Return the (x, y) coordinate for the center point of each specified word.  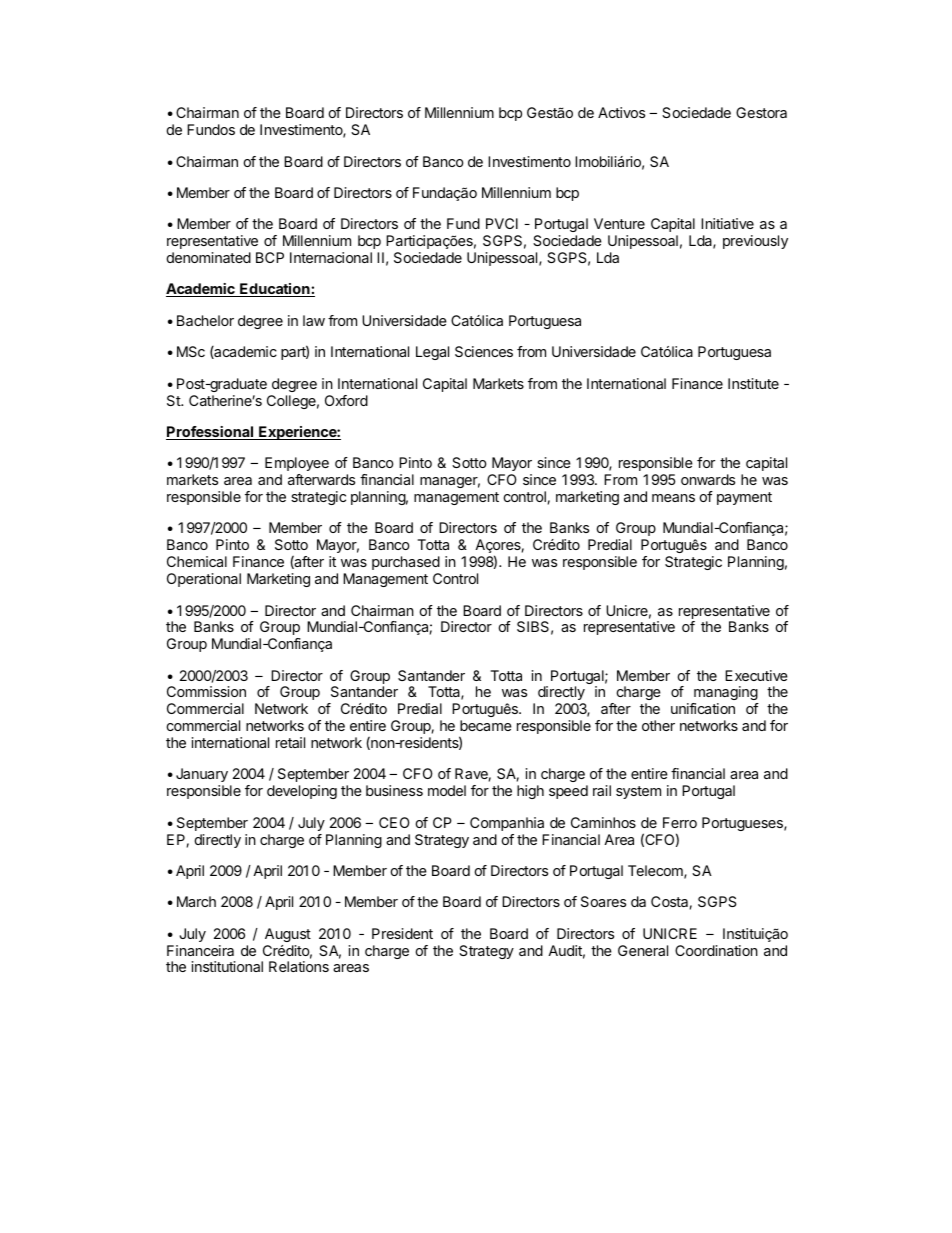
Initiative (727, 223)
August (288, 935)
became (486, 725)
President (402, 933)
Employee (297, 464)
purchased (406, 563)
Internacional (331, 257)
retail (290, 742)
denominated (209, 257)
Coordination (716, 950)
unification (703, 708)
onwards (708, 479)
